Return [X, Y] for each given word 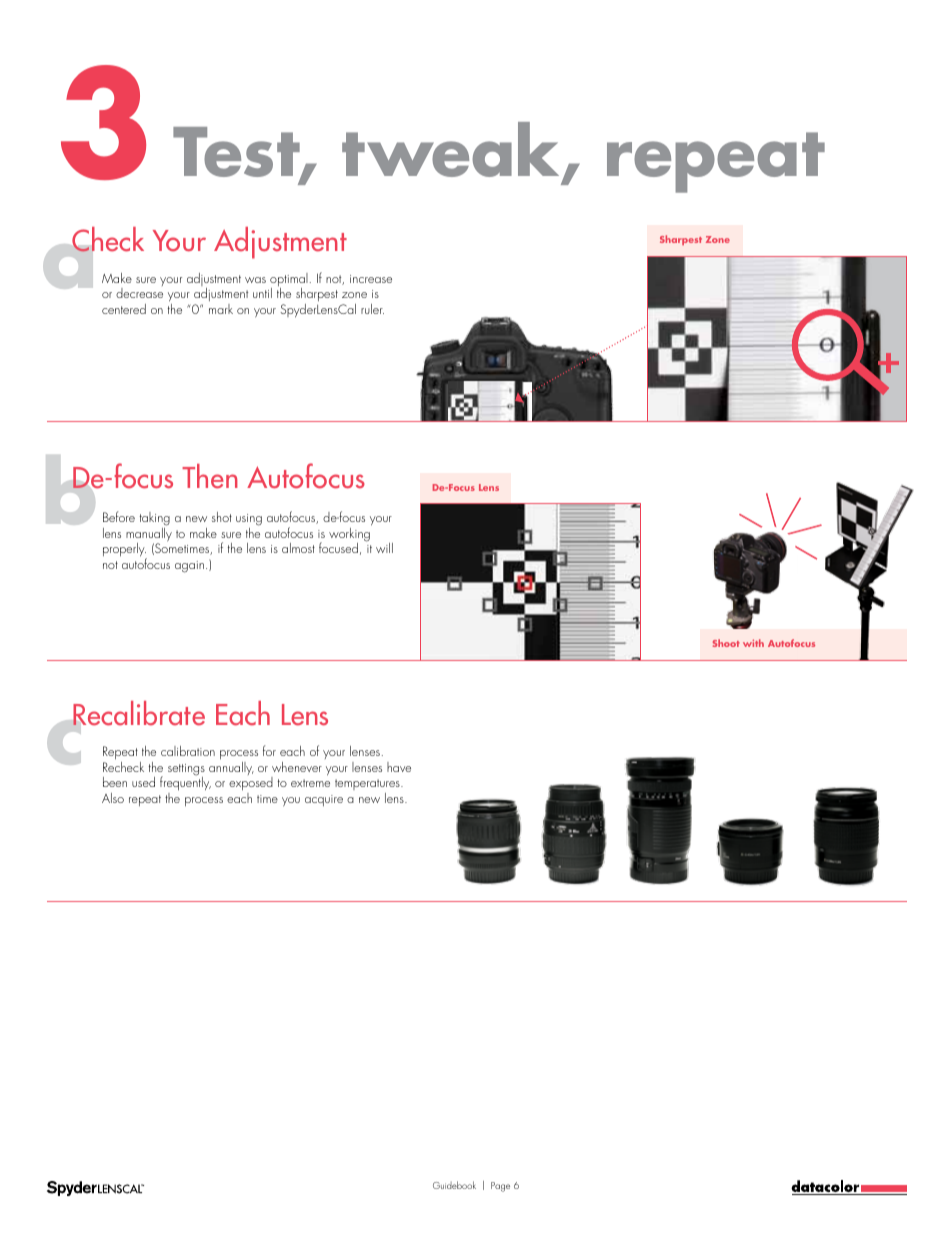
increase [371, 279]
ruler [372, 309]
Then [210, 476]
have [399, 767]
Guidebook [454, 1185]
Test [237, 153]
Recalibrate [139, 713]
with [753, 643]
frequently [185, 784]
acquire [324, 800]
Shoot [726, 643]
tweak [450, 149]
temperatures [368, 786]
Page [500, 1187]
